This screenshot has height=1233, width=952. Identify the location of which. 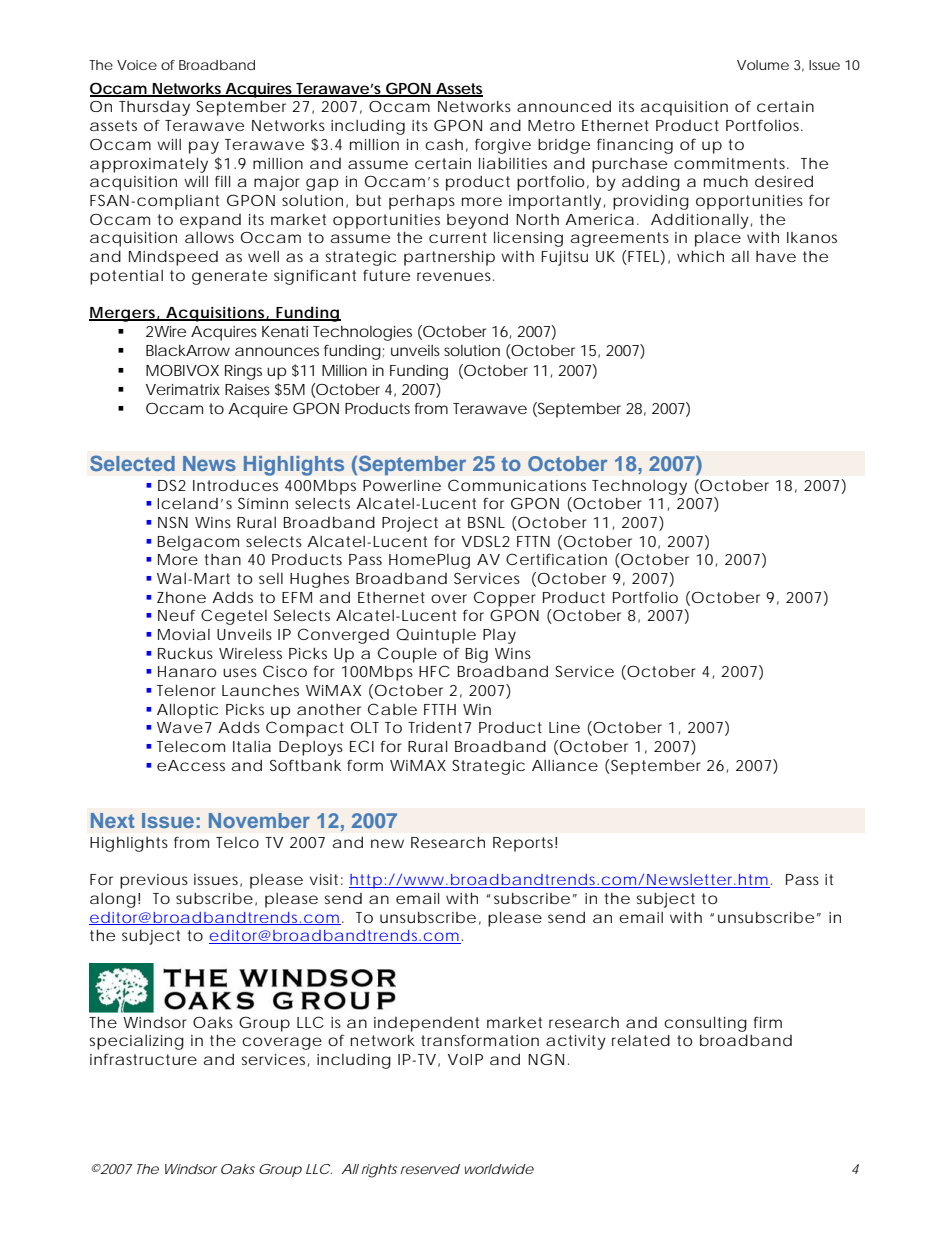
(700, 256).
